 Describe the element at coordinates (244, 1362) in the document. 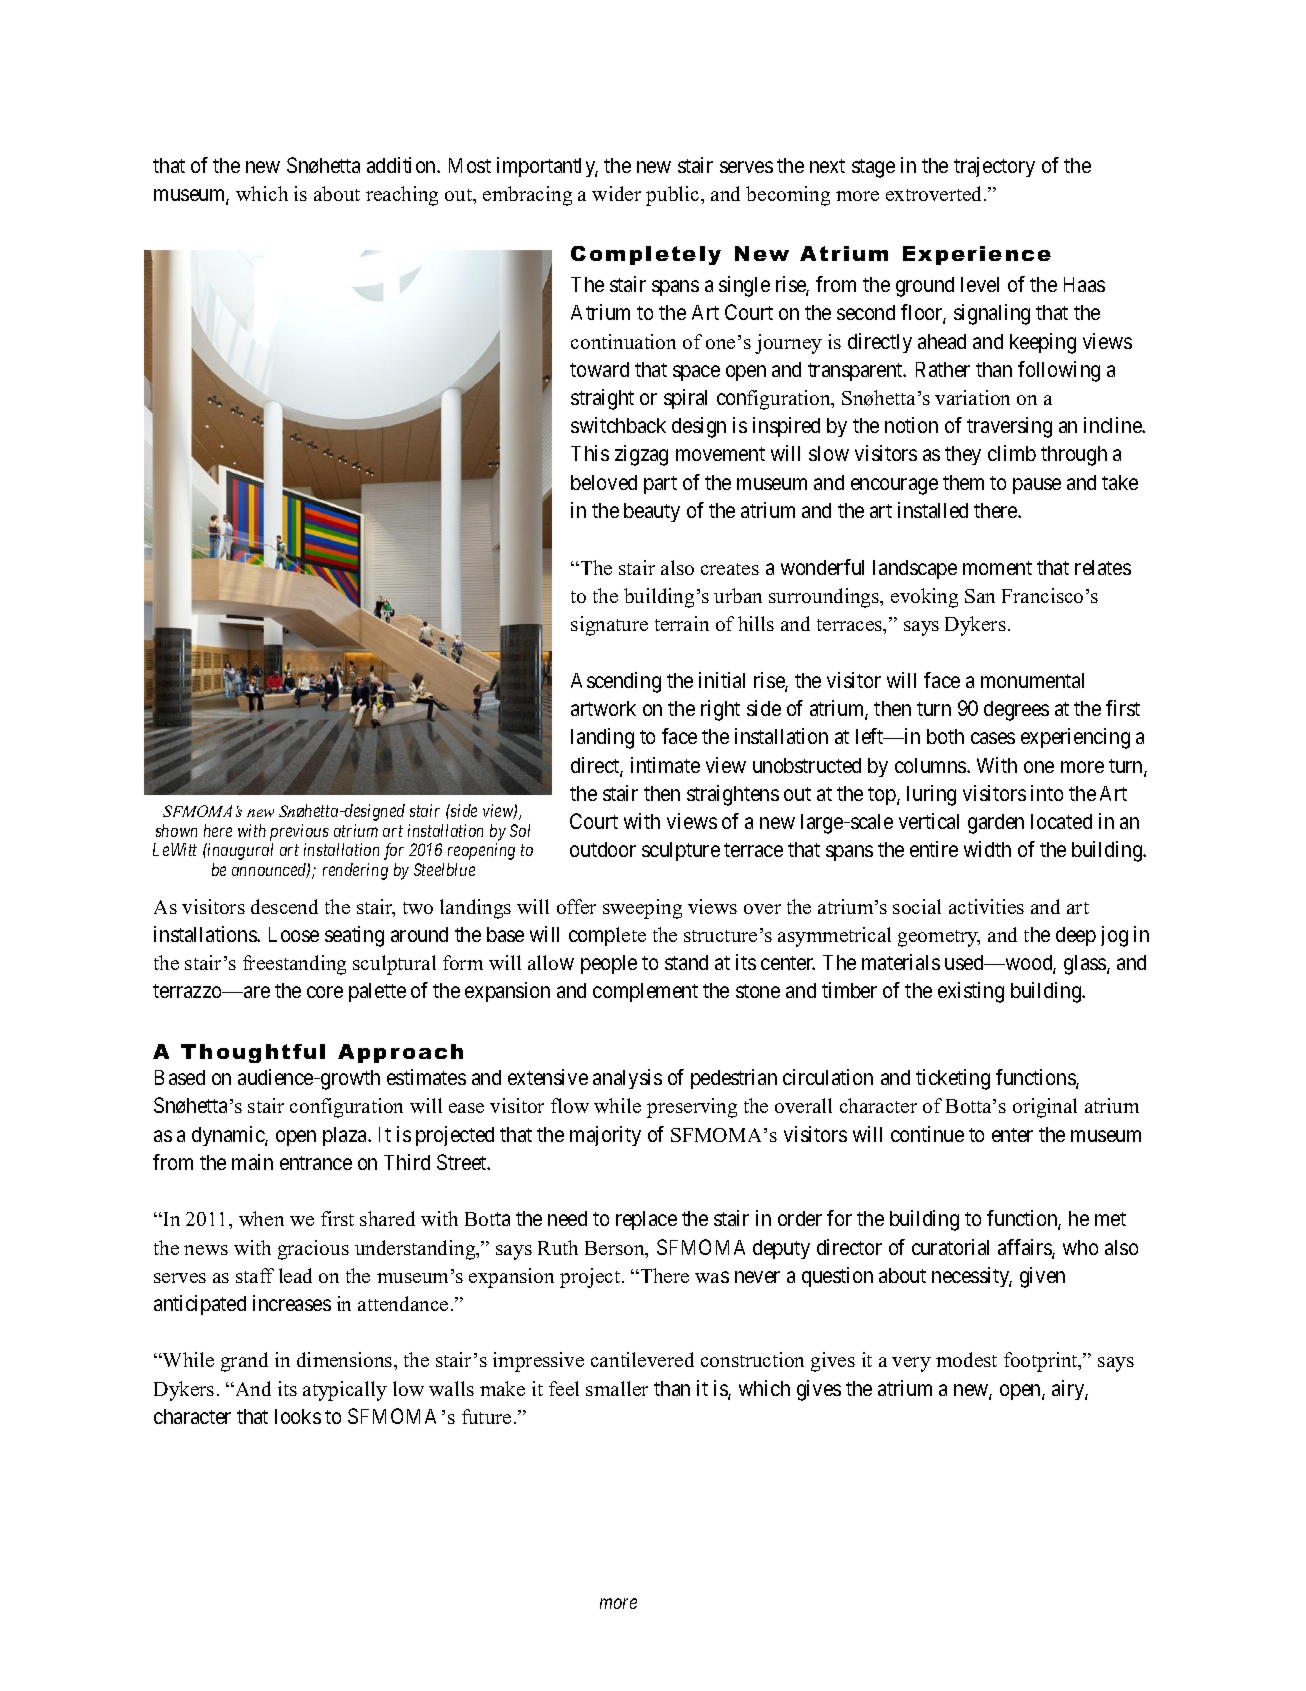

I see `grand` at that location.
